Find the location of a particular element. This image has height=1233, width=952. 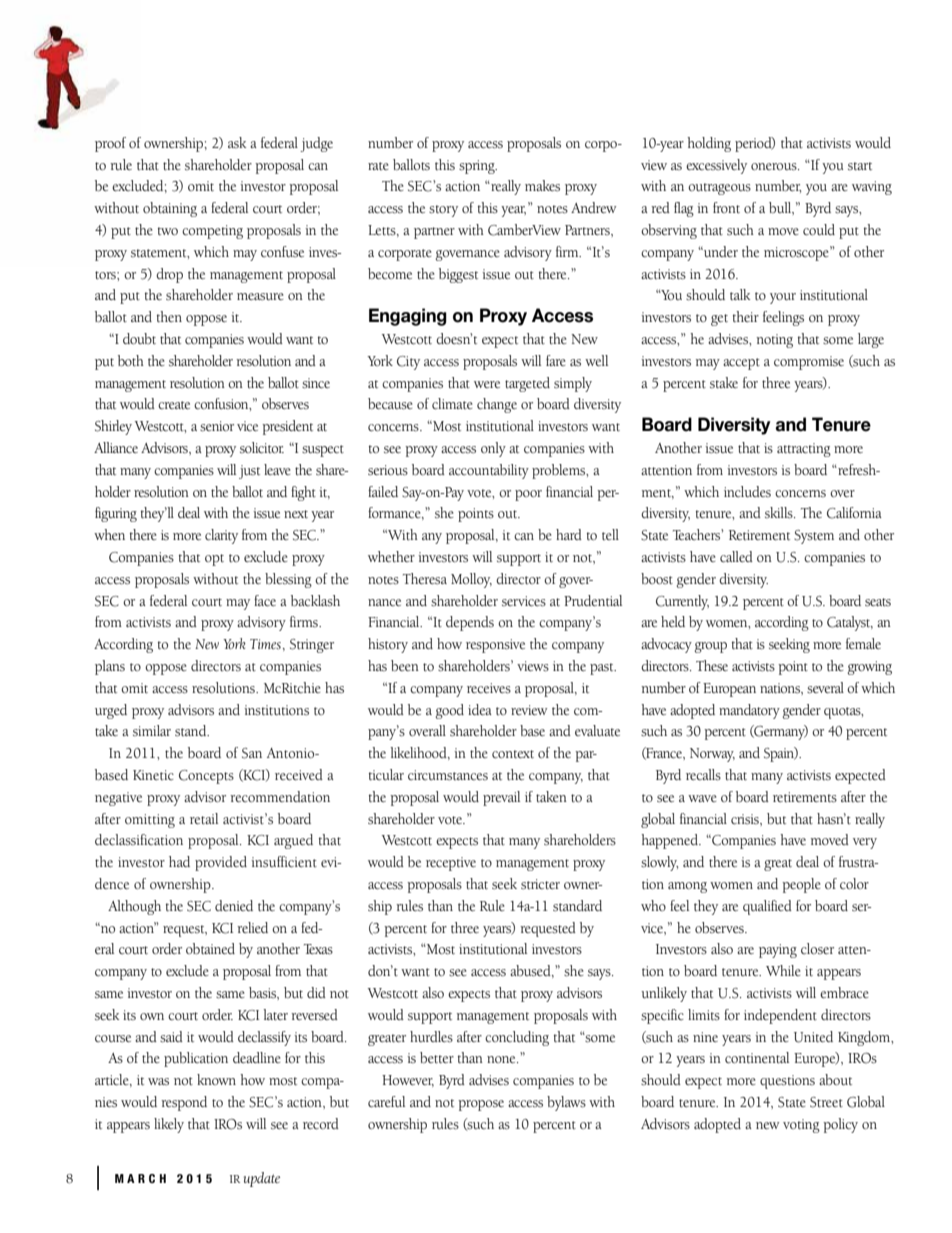

respond is located at coordinates (184, 1103).
